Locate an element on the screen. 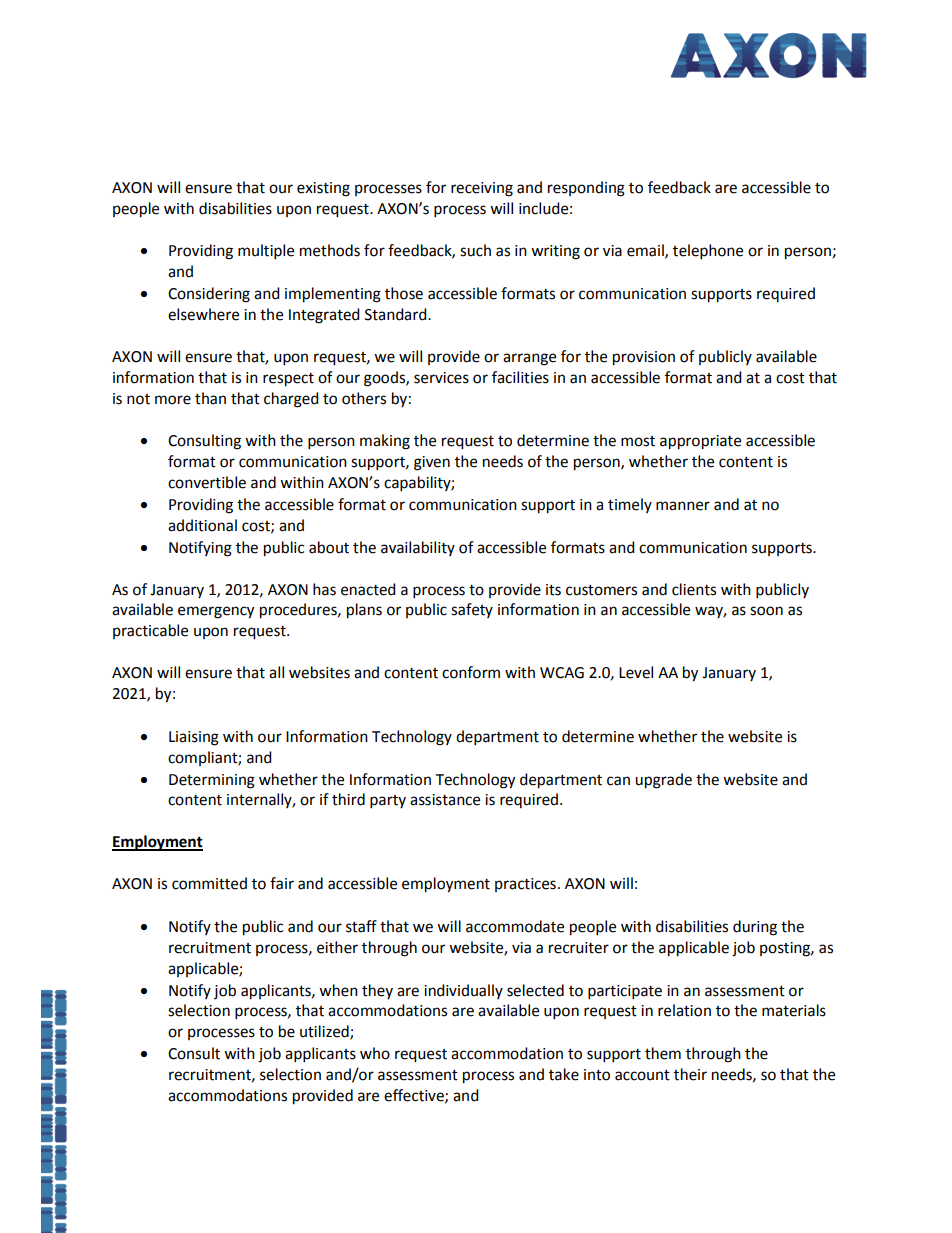  conform is located at coordinates (471, 672).
